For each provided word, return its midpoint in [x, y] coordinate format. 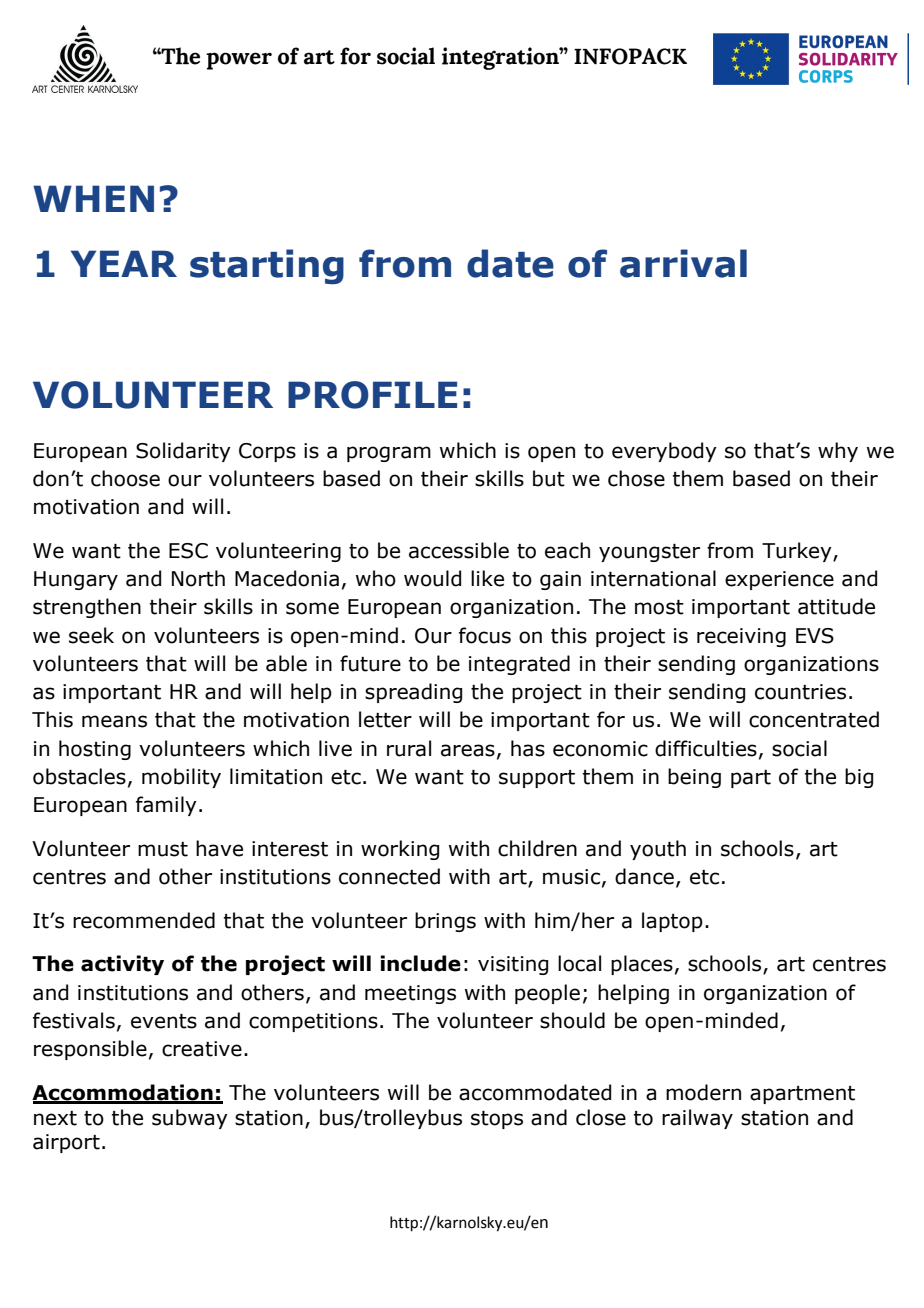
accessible [459, 550]
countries [800, 692]
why [838, 452]
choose [125, 478]
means [114, 721]
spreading [413, 693]
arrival [683, 263]
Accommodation [123, 1093]
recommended [144, 920]
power [239, 61]
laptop [672, 922]
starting [267, 267]
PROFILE [372, 395]
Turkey [798, 552]
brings [445, 922]
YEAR [124, 263]
